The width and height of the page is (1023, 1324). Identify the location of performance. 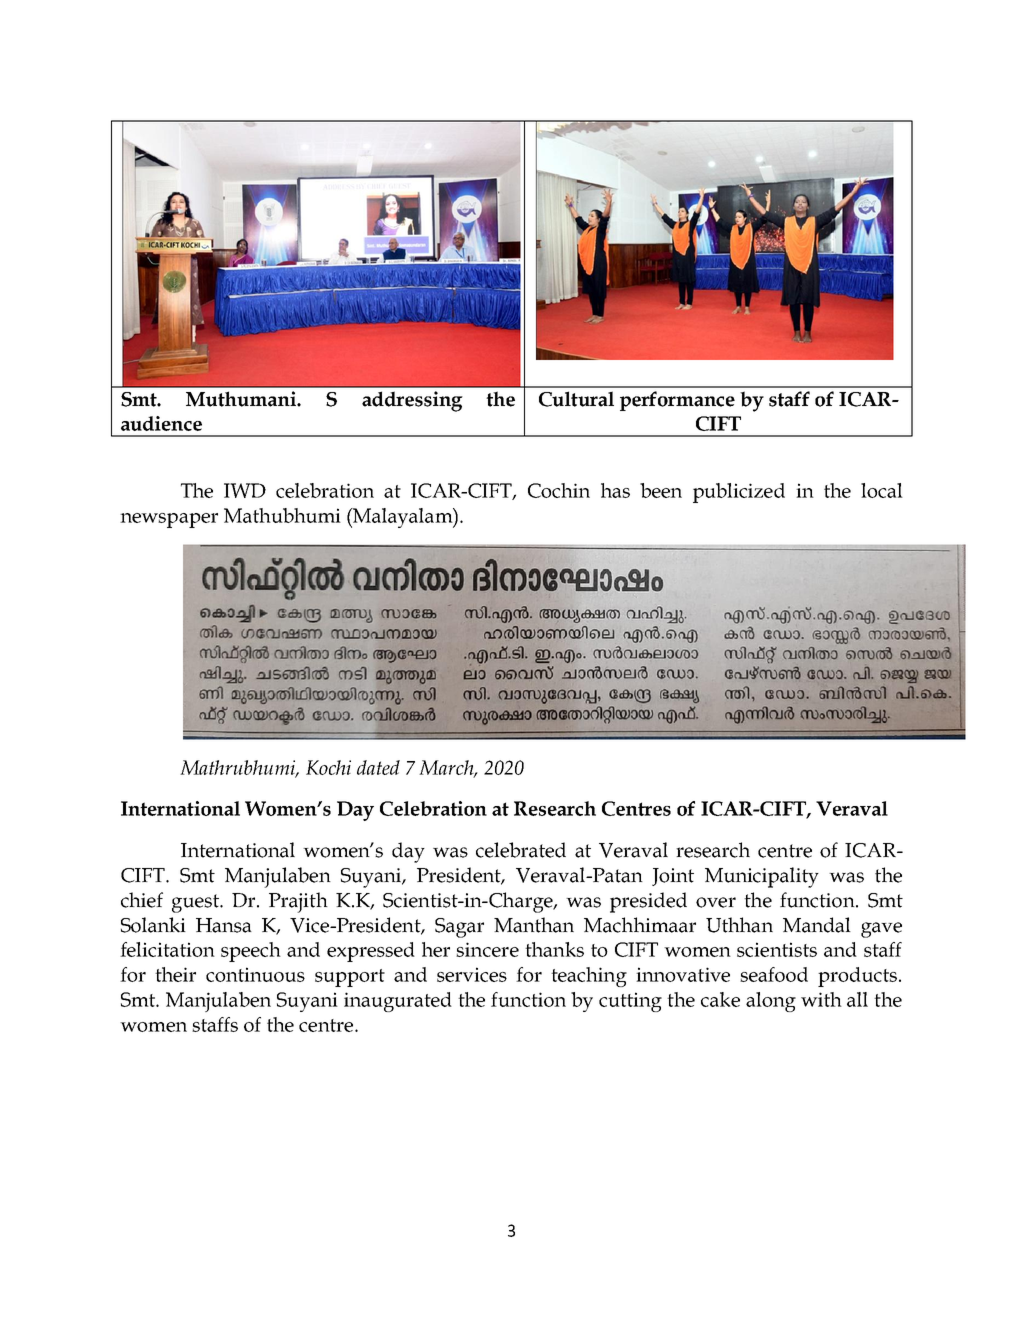
(677, 401).
